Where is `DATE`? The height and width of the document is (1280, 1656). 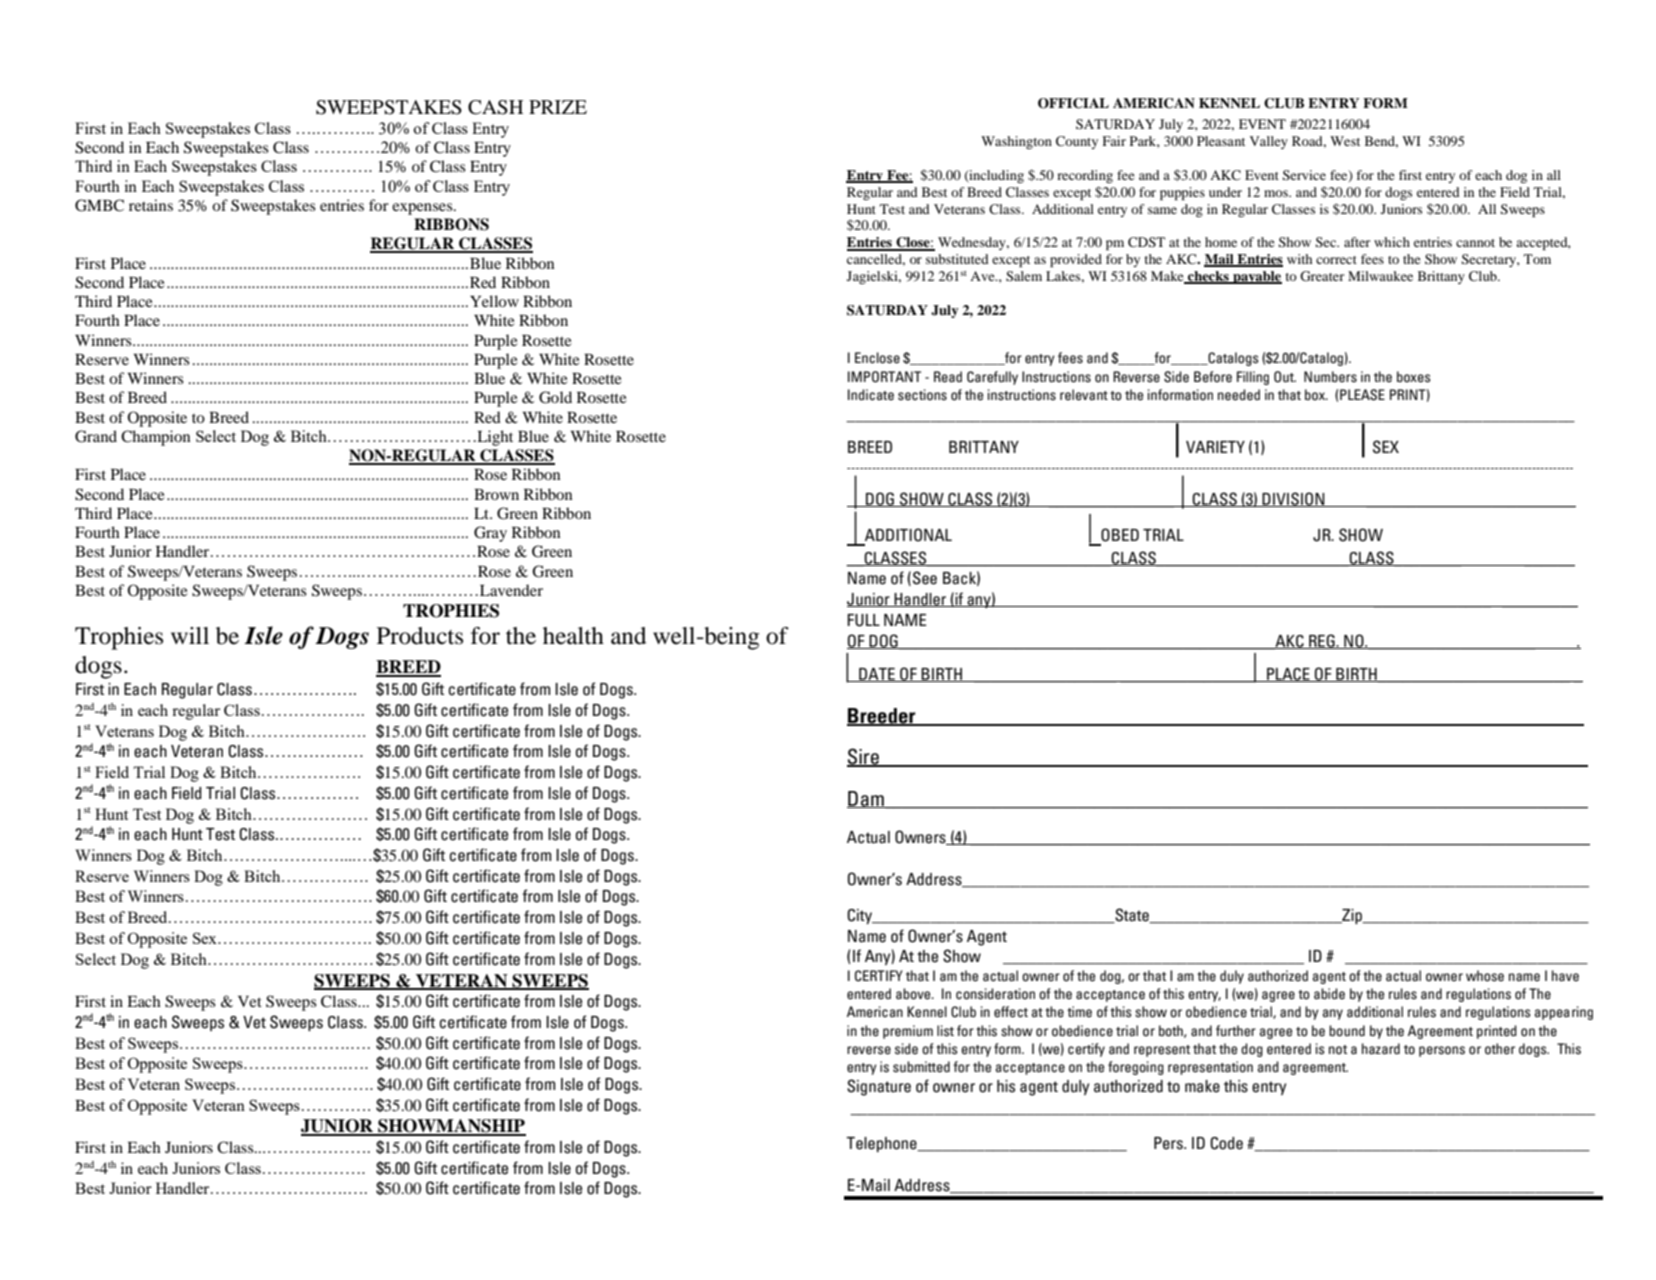 DATE is located at coordinates (877, 675).
